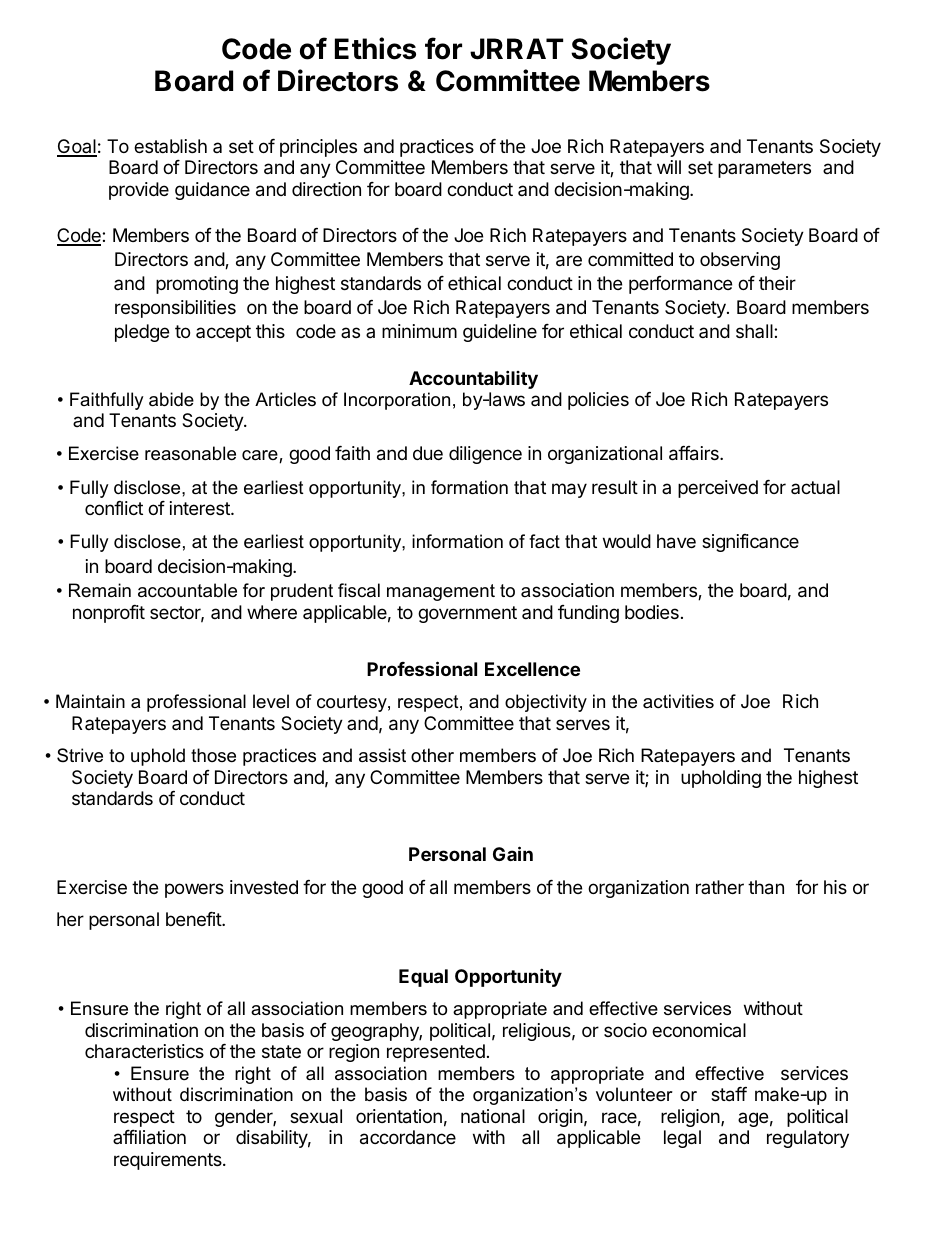 This document has height=1233, width=952. Describe the element at coordinates (441, 592) in the document. I see `management` at that location.
